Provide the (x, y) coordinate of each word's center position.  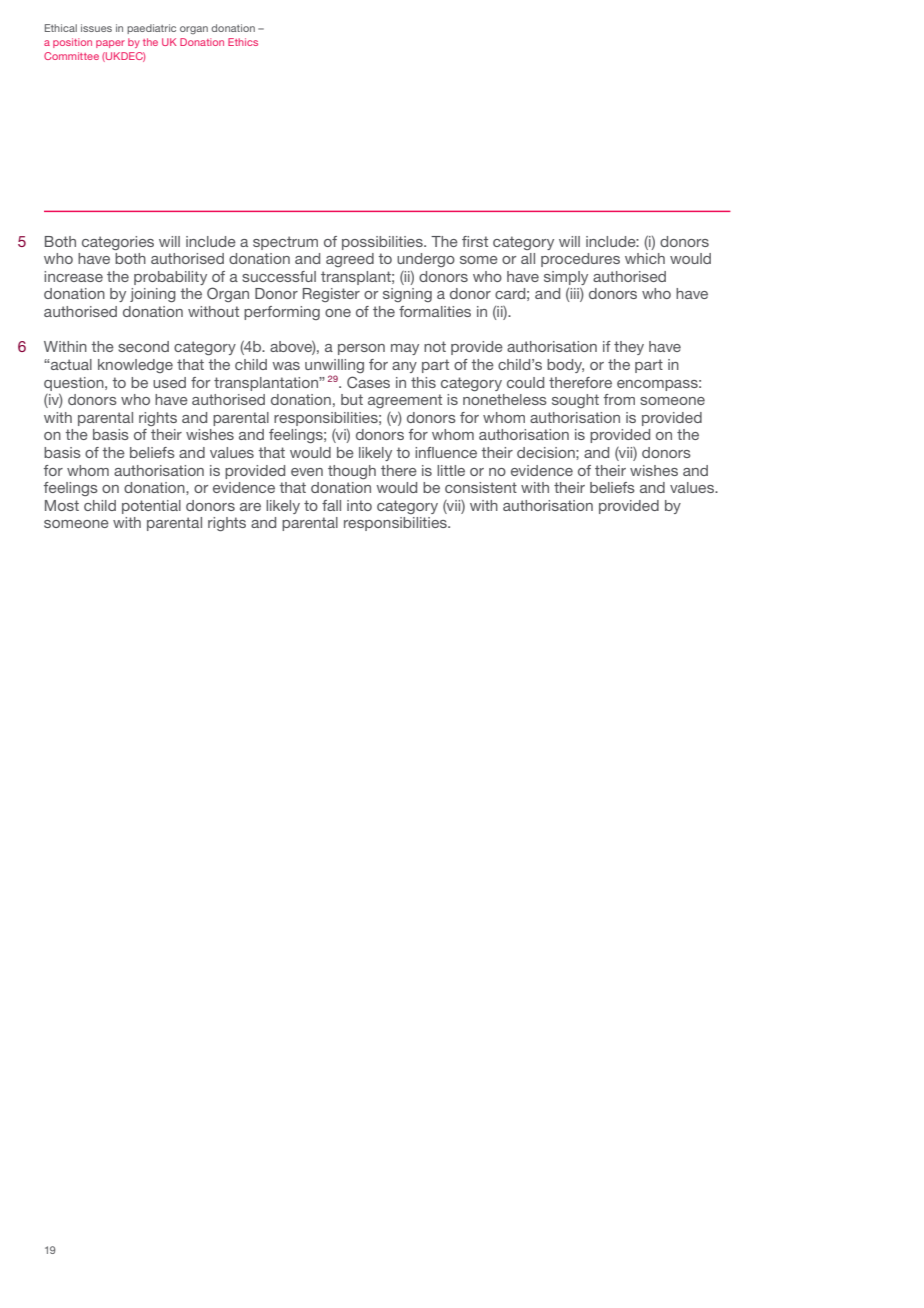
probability (170, 278)
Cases (368, 382)
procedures (580, 260)
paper (110, 44)
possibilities (383, 243)
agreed (350, 260)
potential (151, 507)
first (475, 241)
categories (118, 243)
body (565, 366)
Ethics (243, 42)
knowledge (135, 366)
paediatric (151, 29)
